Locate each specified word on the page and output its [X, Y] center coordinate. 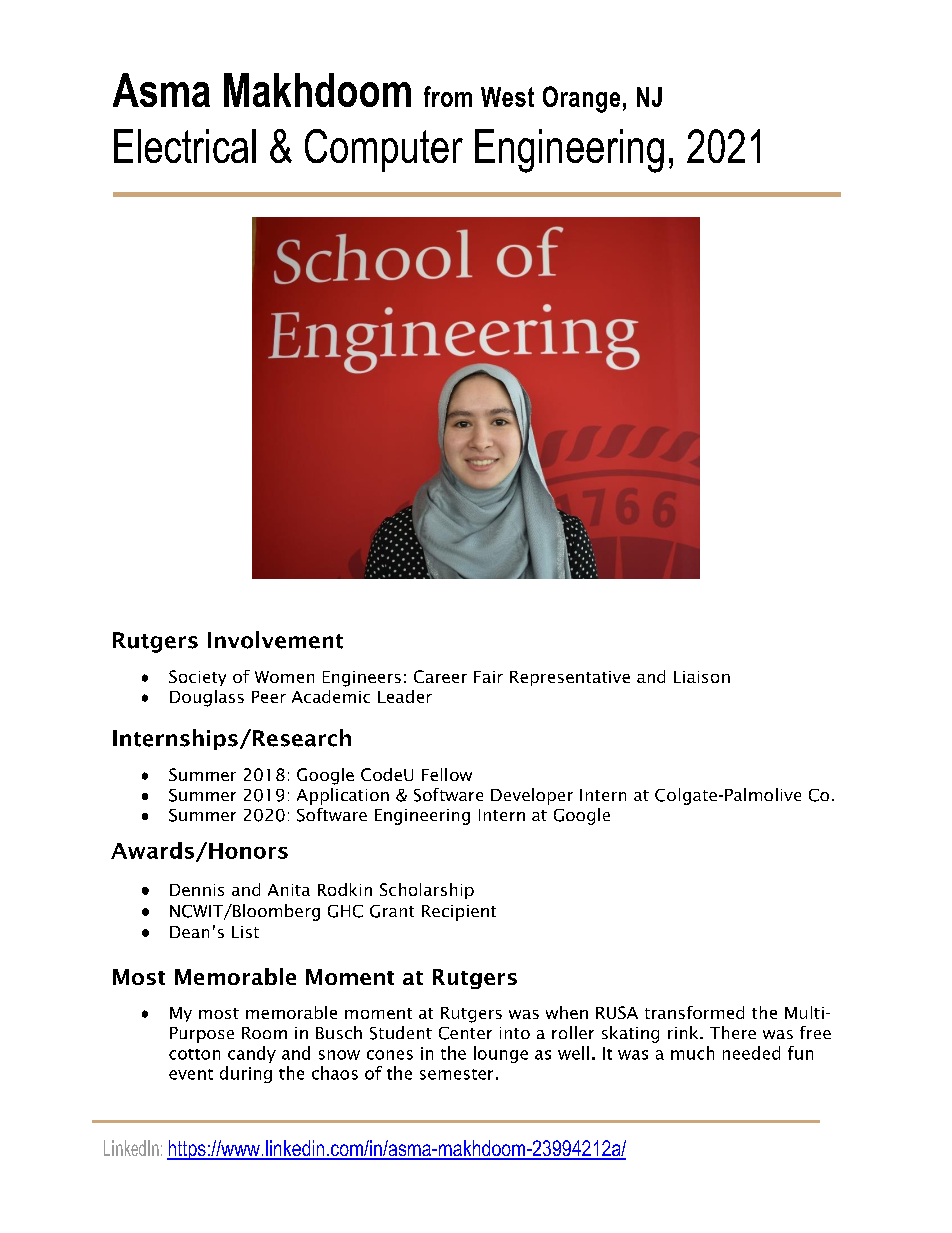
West [507, 97]
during [246, 1074]
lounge [501, 1054]
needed [751, 1053]
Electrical [185, 146]
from [448, 96]
